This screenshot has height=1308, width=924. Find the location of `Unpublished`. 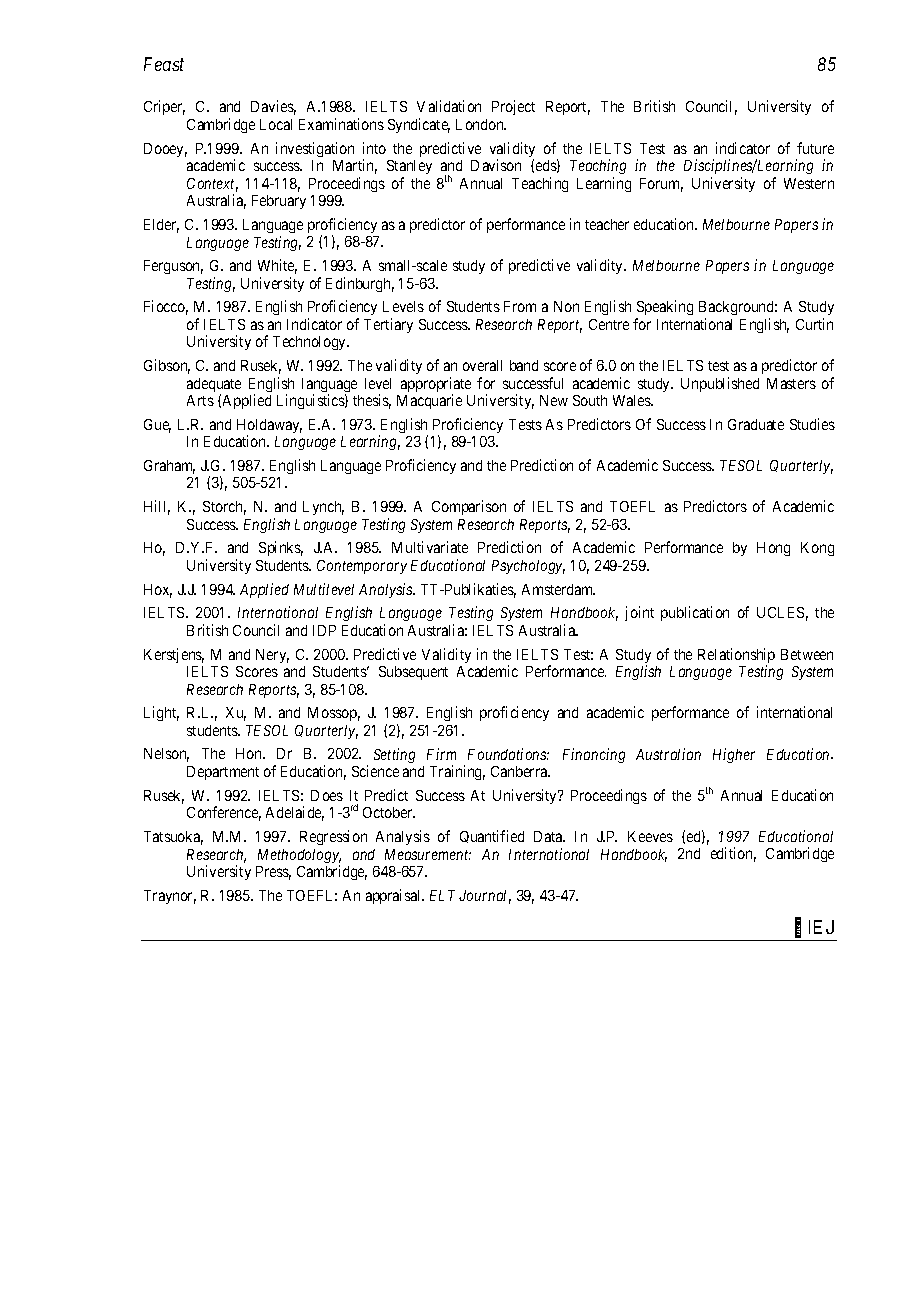

Unpublished is located at coordinates (720, 384).
